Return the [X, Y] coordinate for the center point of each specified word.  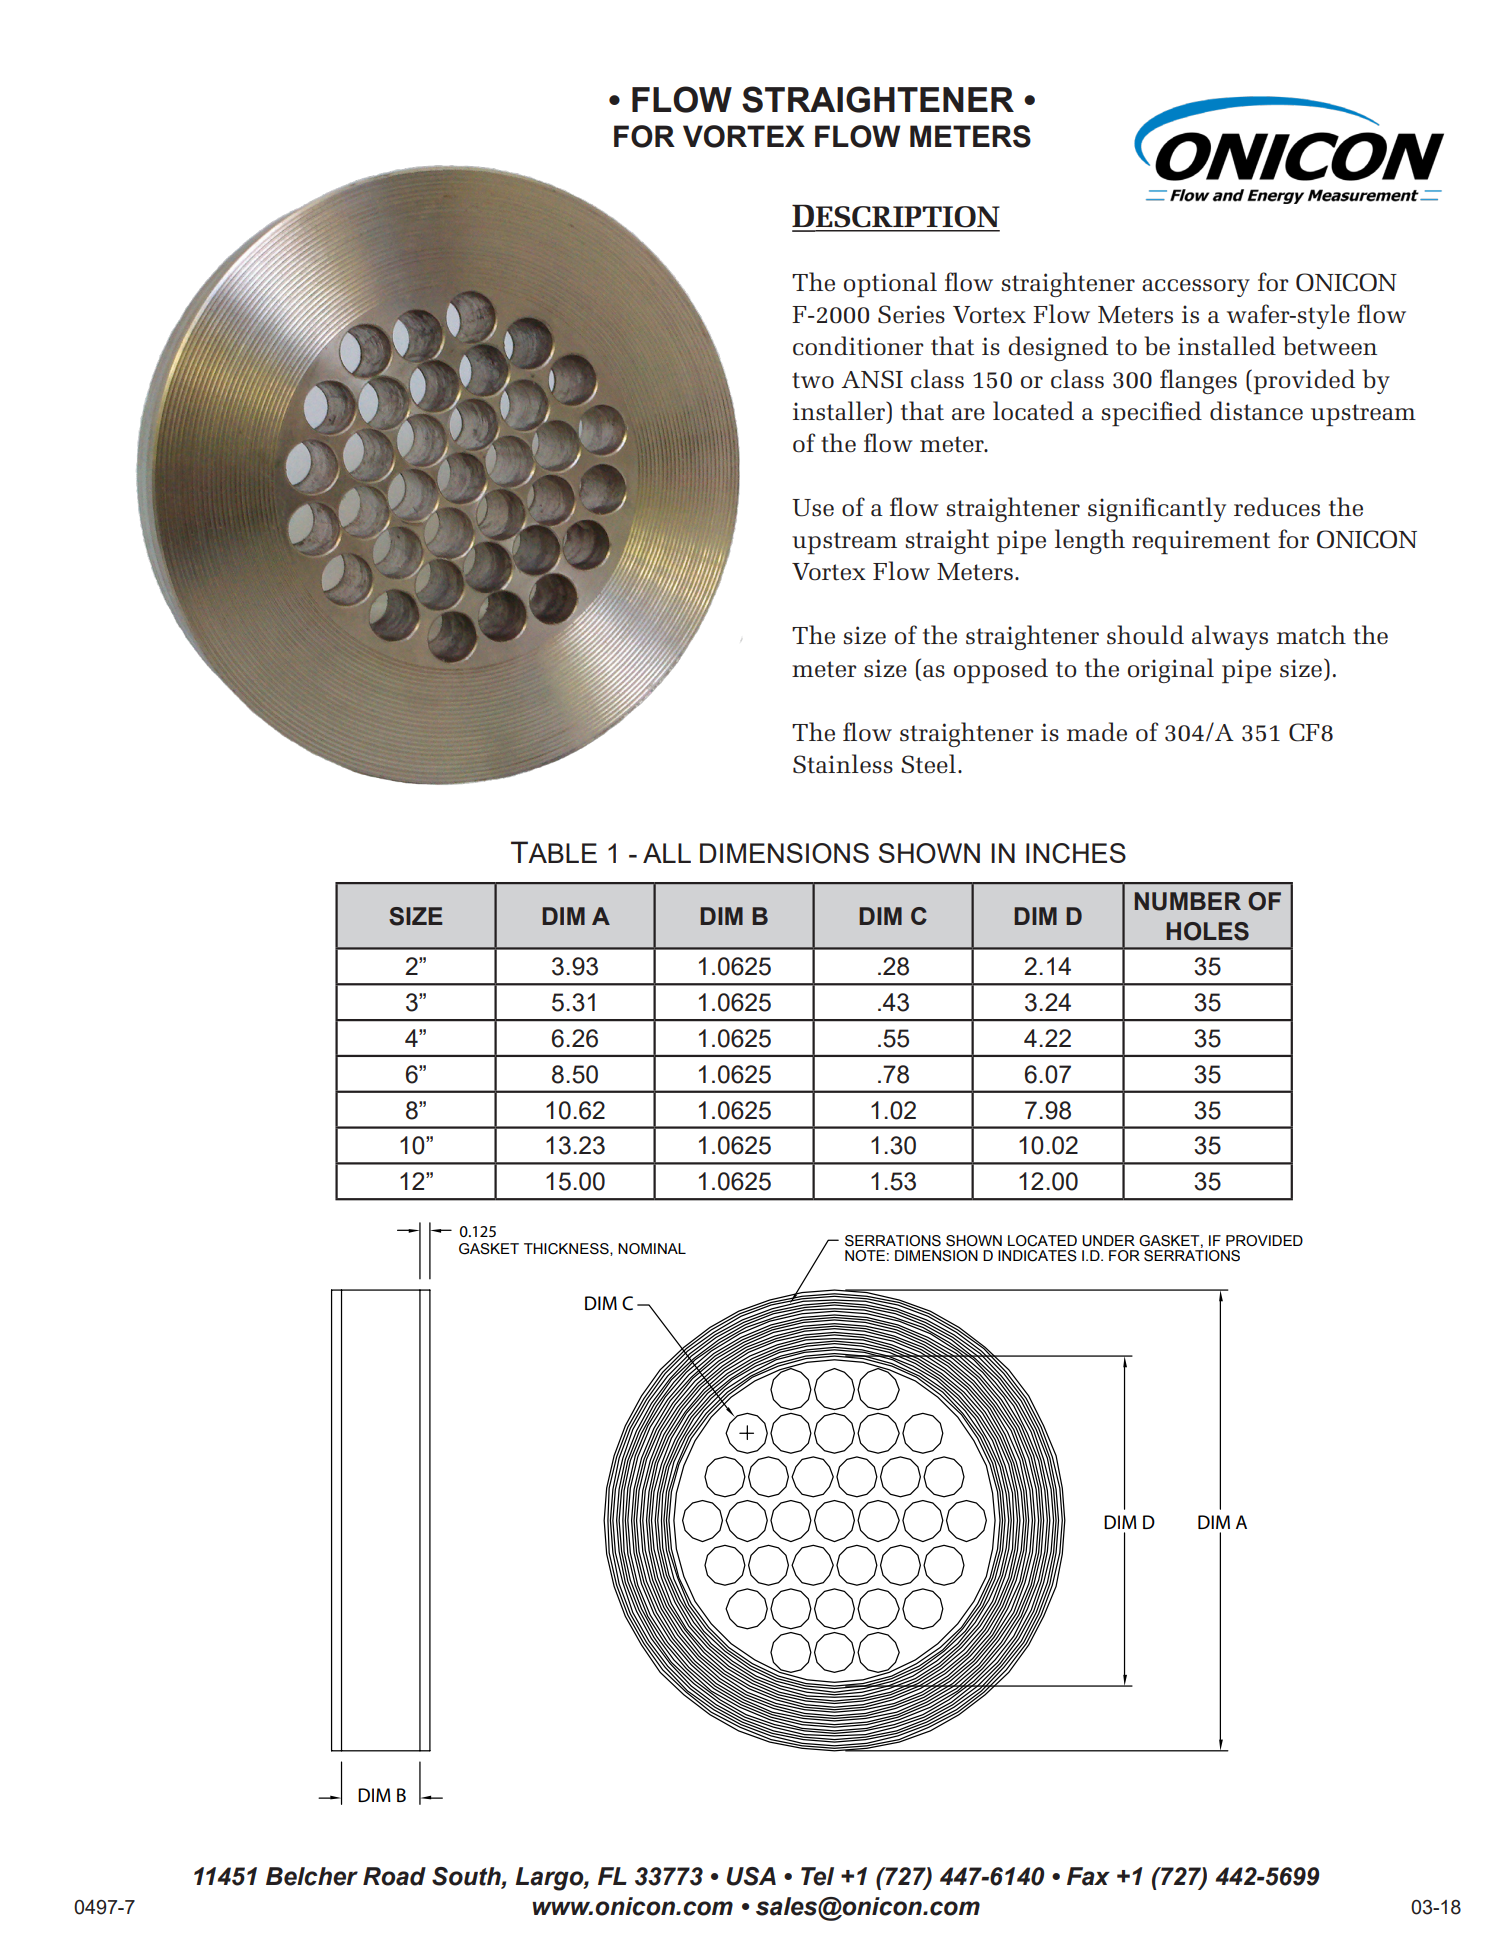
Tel [817, 1876]
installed [1227, 346]
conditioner [858, 346]
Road [394, 1876]
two [813, 380]
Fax [1088, 1876]
